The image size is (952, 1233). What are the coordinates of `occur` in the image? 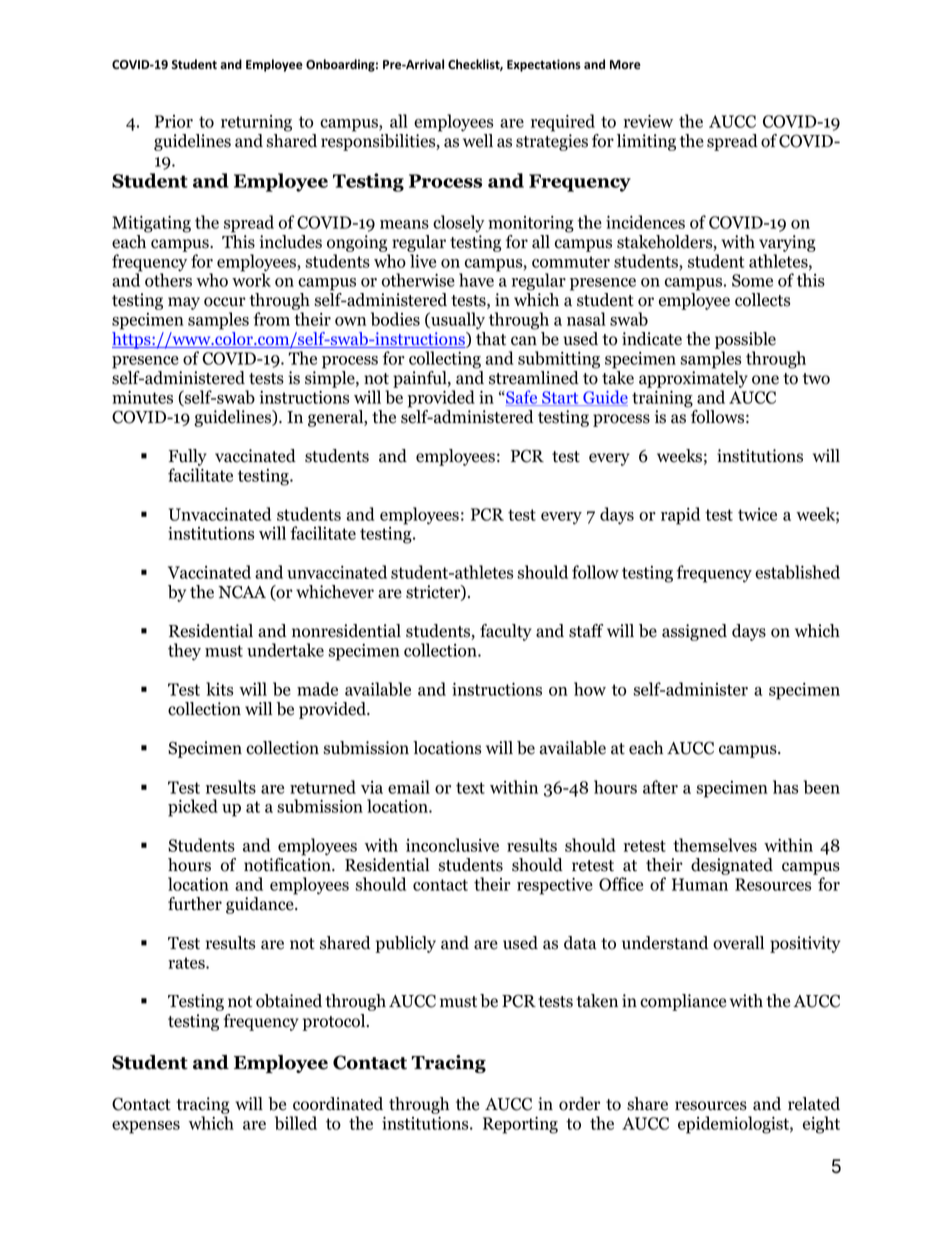 It's located at (225, 302).
